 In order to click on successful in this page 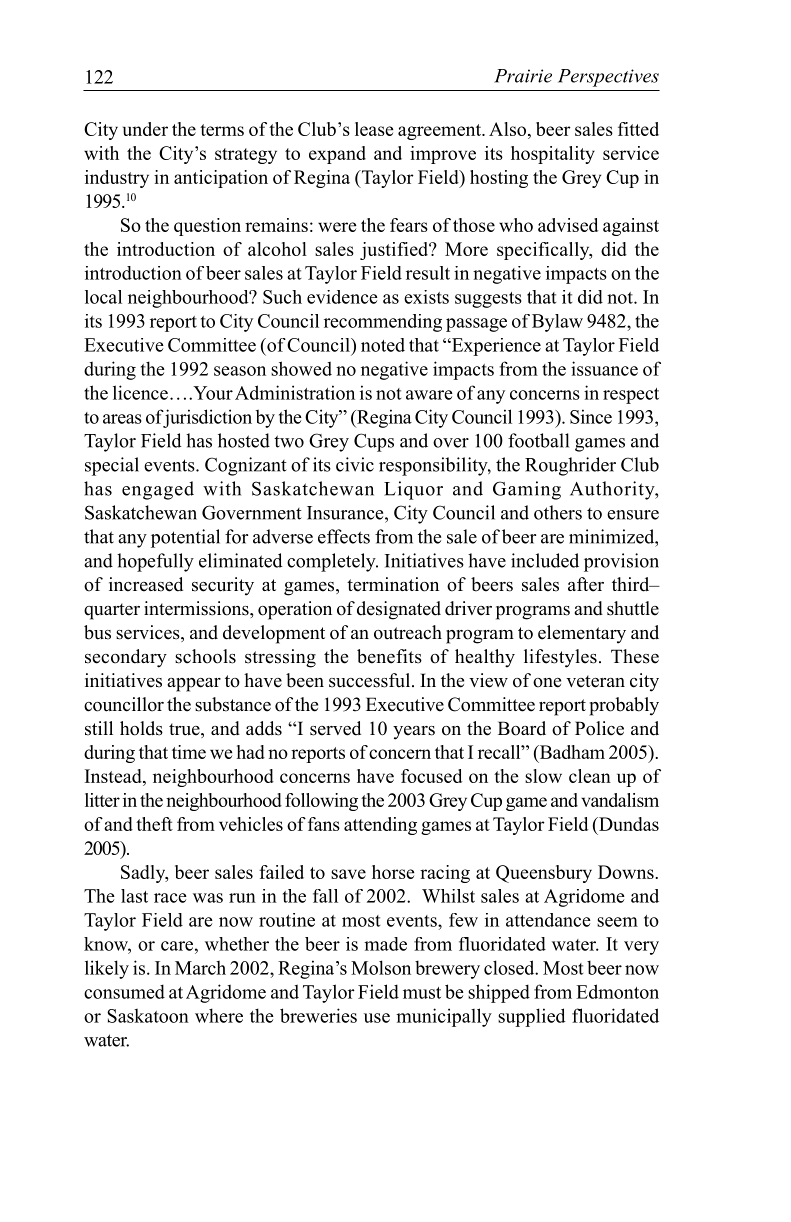, I will do `click(371, 680)`.
